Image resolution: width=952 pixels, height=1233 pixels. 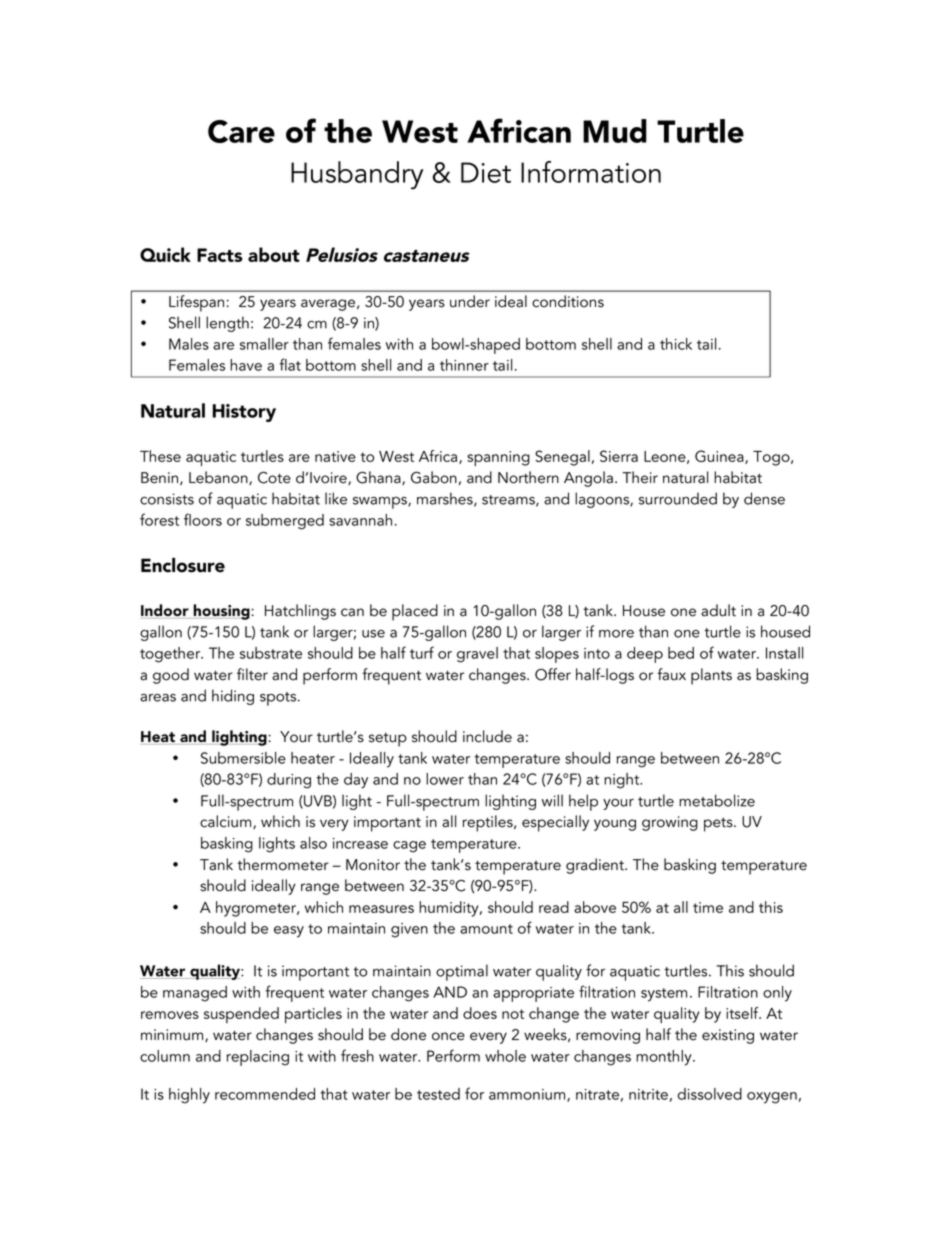 I want to click on housing, so click(x=221, y=612).
